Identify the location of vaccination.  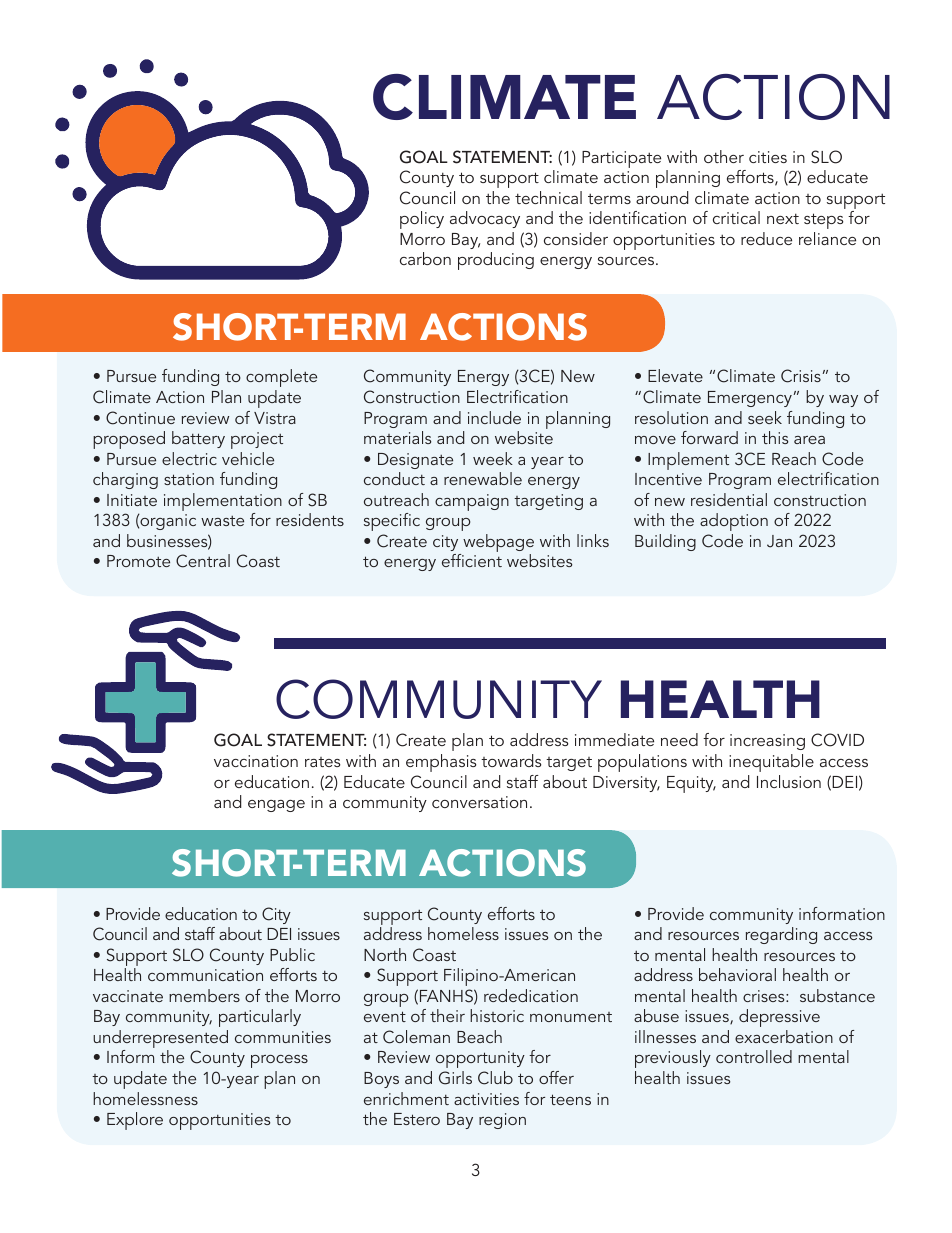
(256, 761).
